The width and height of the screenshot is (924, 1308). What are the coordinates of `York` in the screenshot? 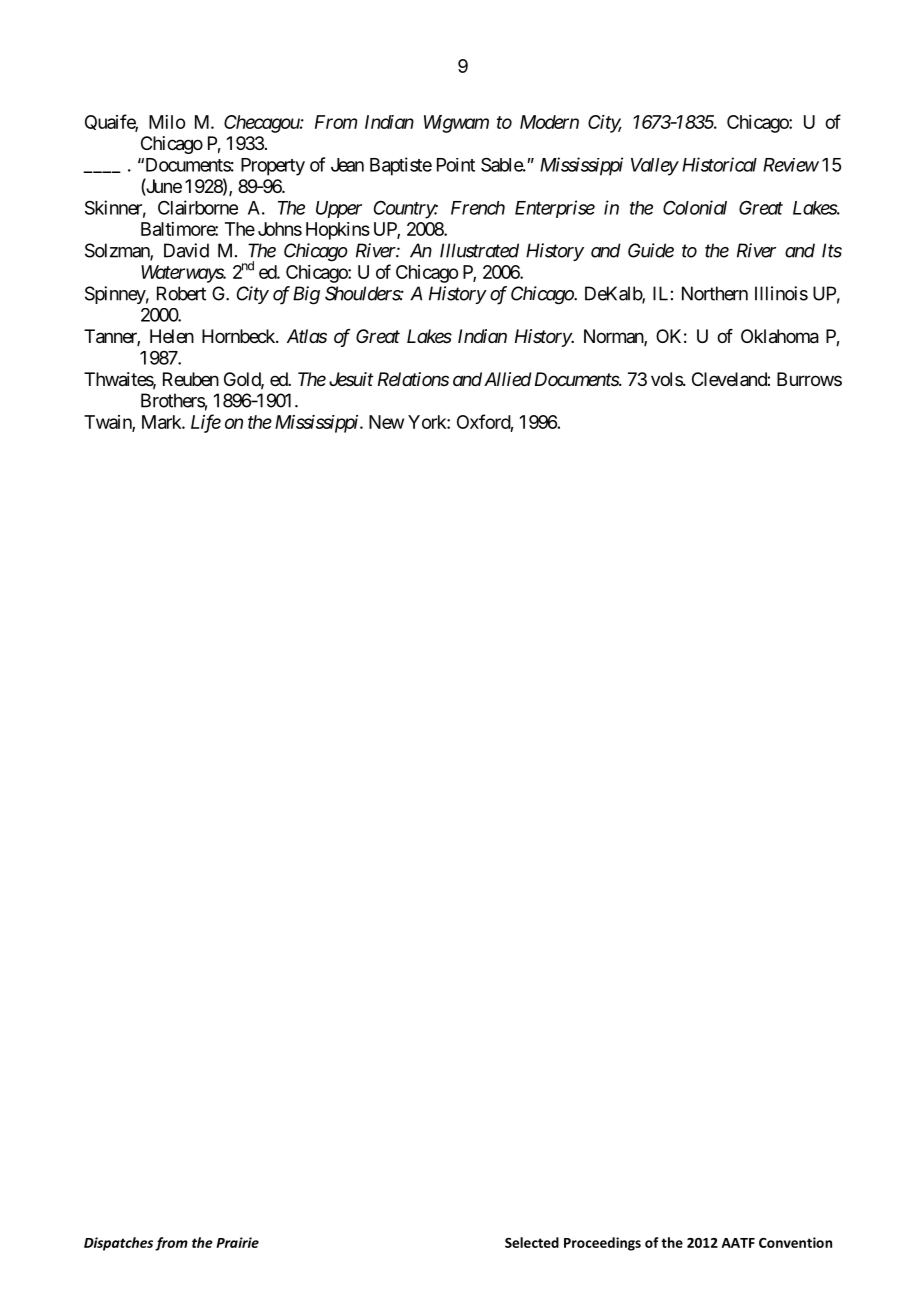 It's located at (428, 422).
